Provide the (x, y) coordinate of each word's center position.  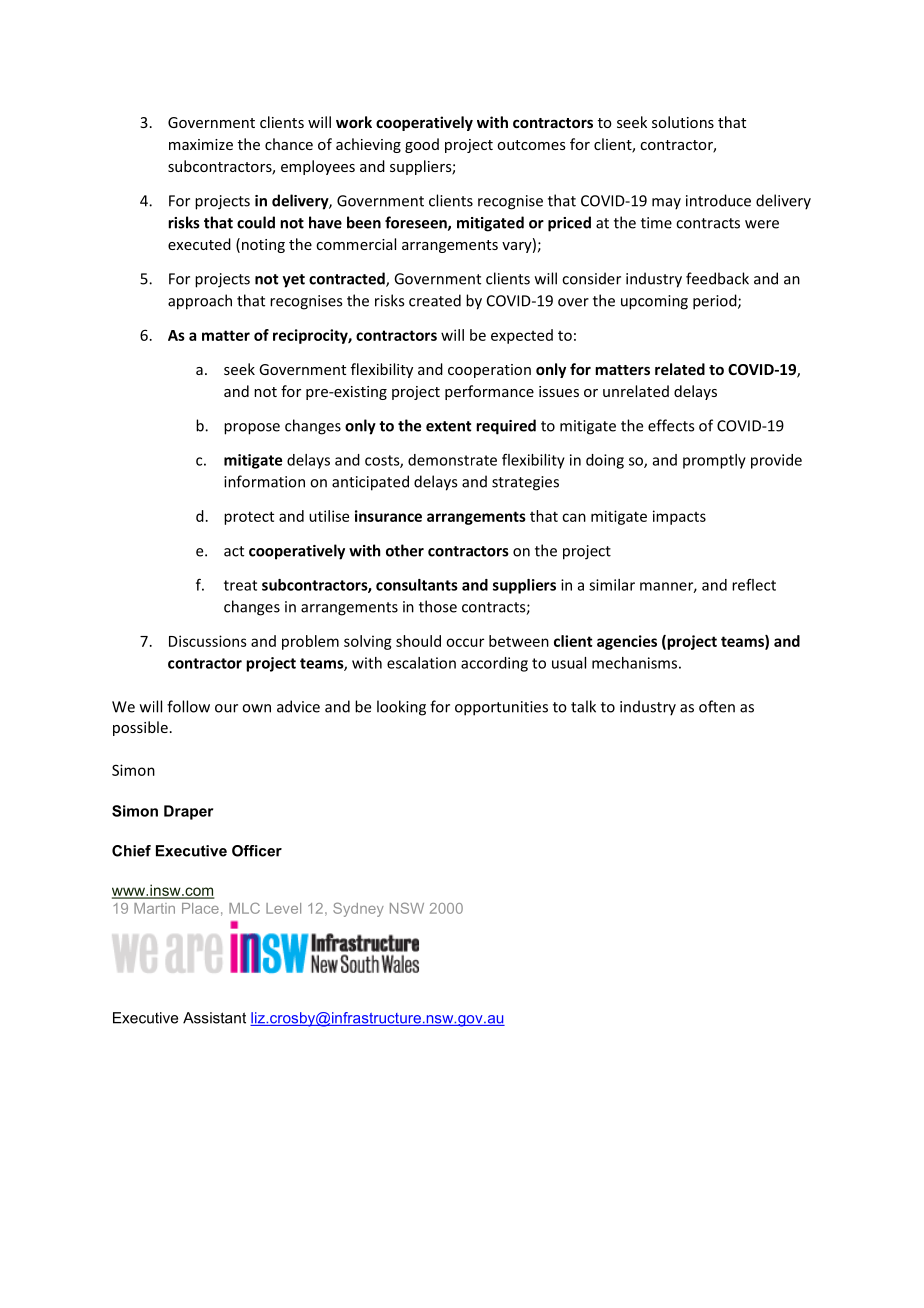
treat (240, 585)
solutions (683, 122)
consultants (417, 585)
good (422, 145)
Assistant (214, 1018)
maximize (201, 144)
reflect (754, 585)
